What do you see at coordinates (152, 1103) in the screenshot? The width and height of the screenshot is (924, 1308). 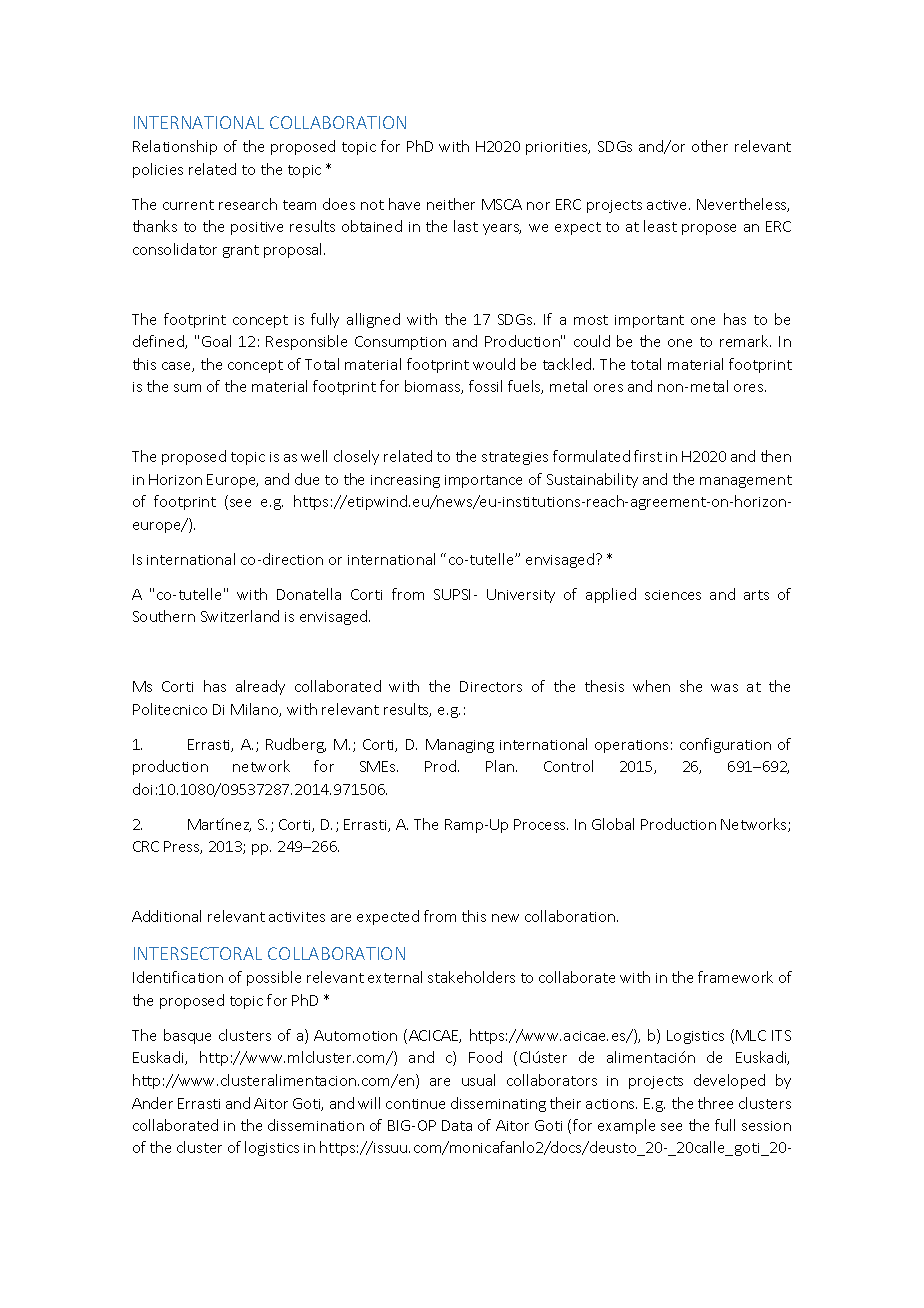 I see `Ander` at bounding box center [152, 1103].
